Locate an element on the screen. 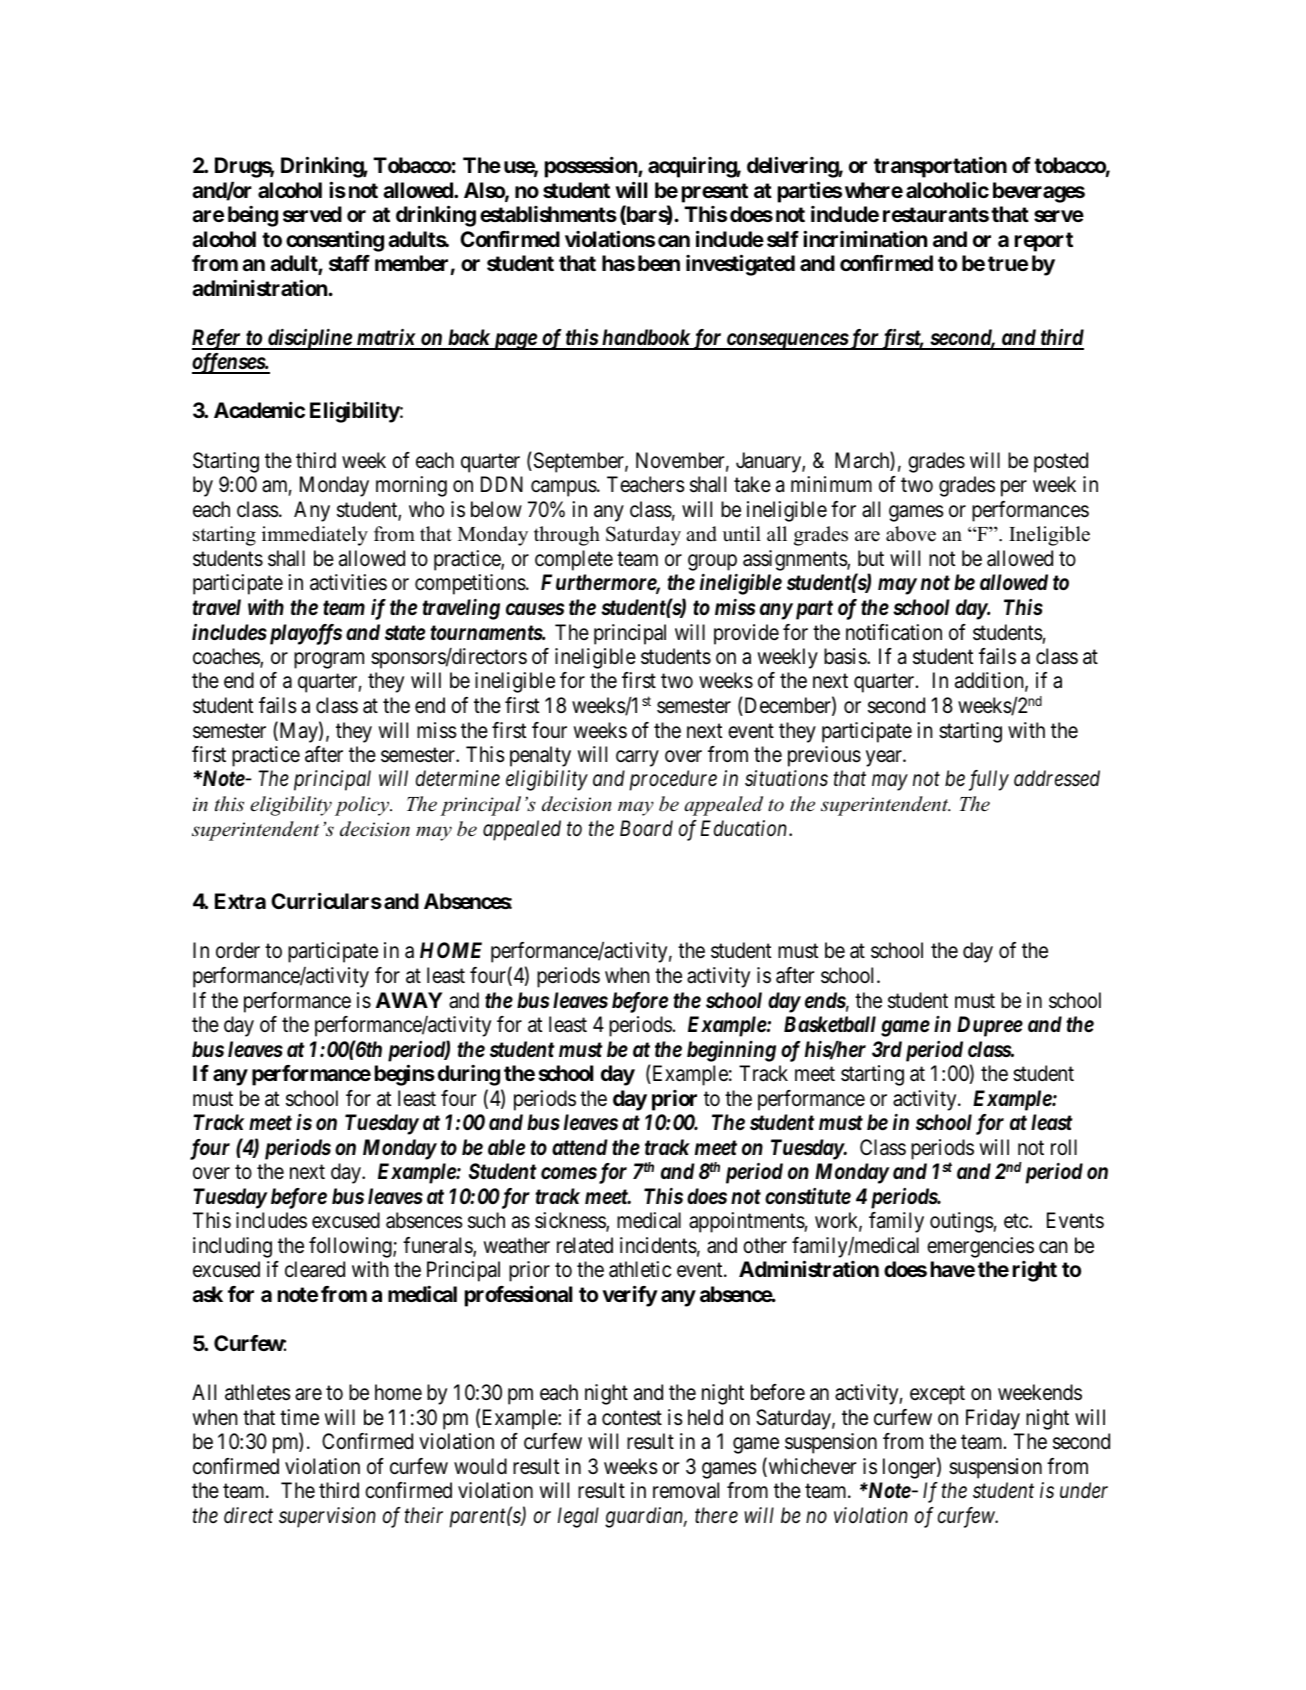 The height and width of the screenshot is (1690, 1306). fully is located at coordinates (989, 780).
